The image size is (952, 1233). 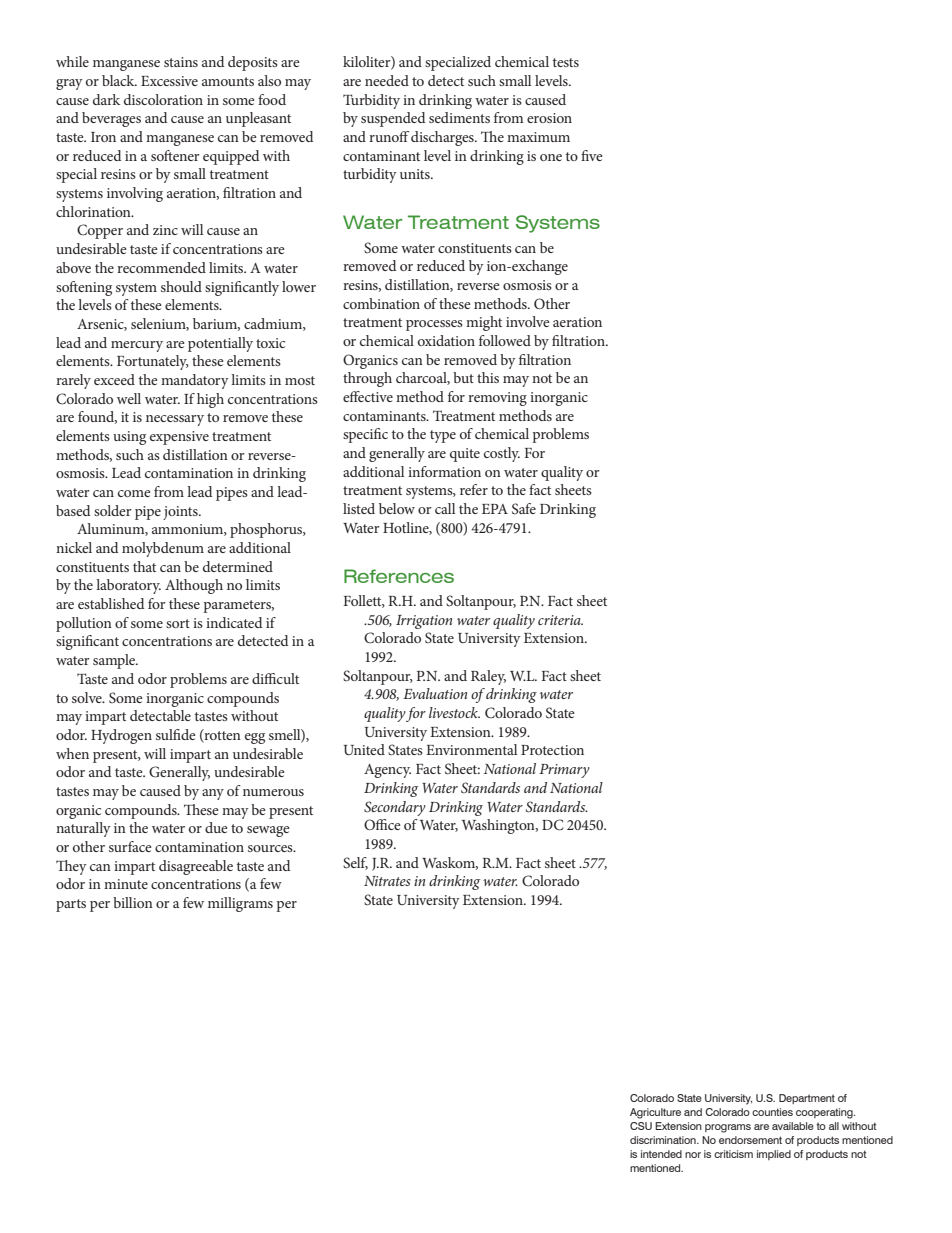 What do you see at coordinates (592, 155) in the page?
I see `five` at bounding box center [592, 155].
